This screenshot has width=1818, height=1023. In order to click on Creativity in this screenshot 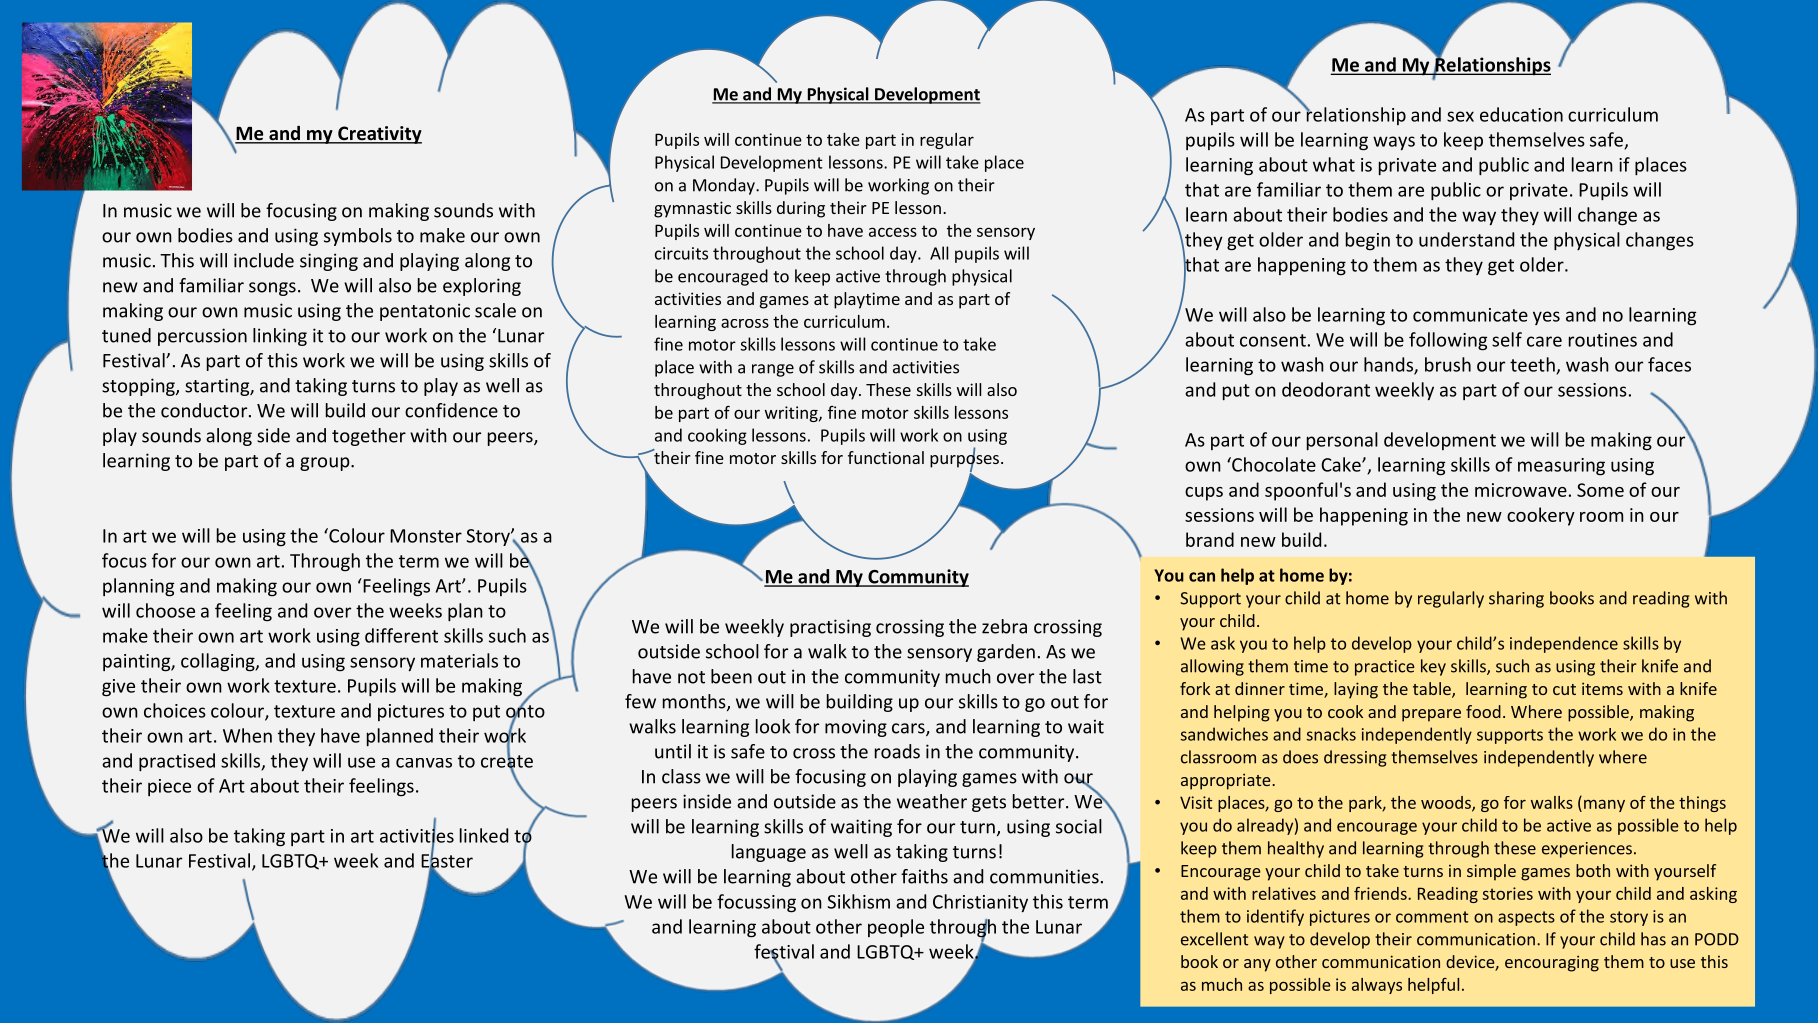, I will do `click(379, 135)`.
